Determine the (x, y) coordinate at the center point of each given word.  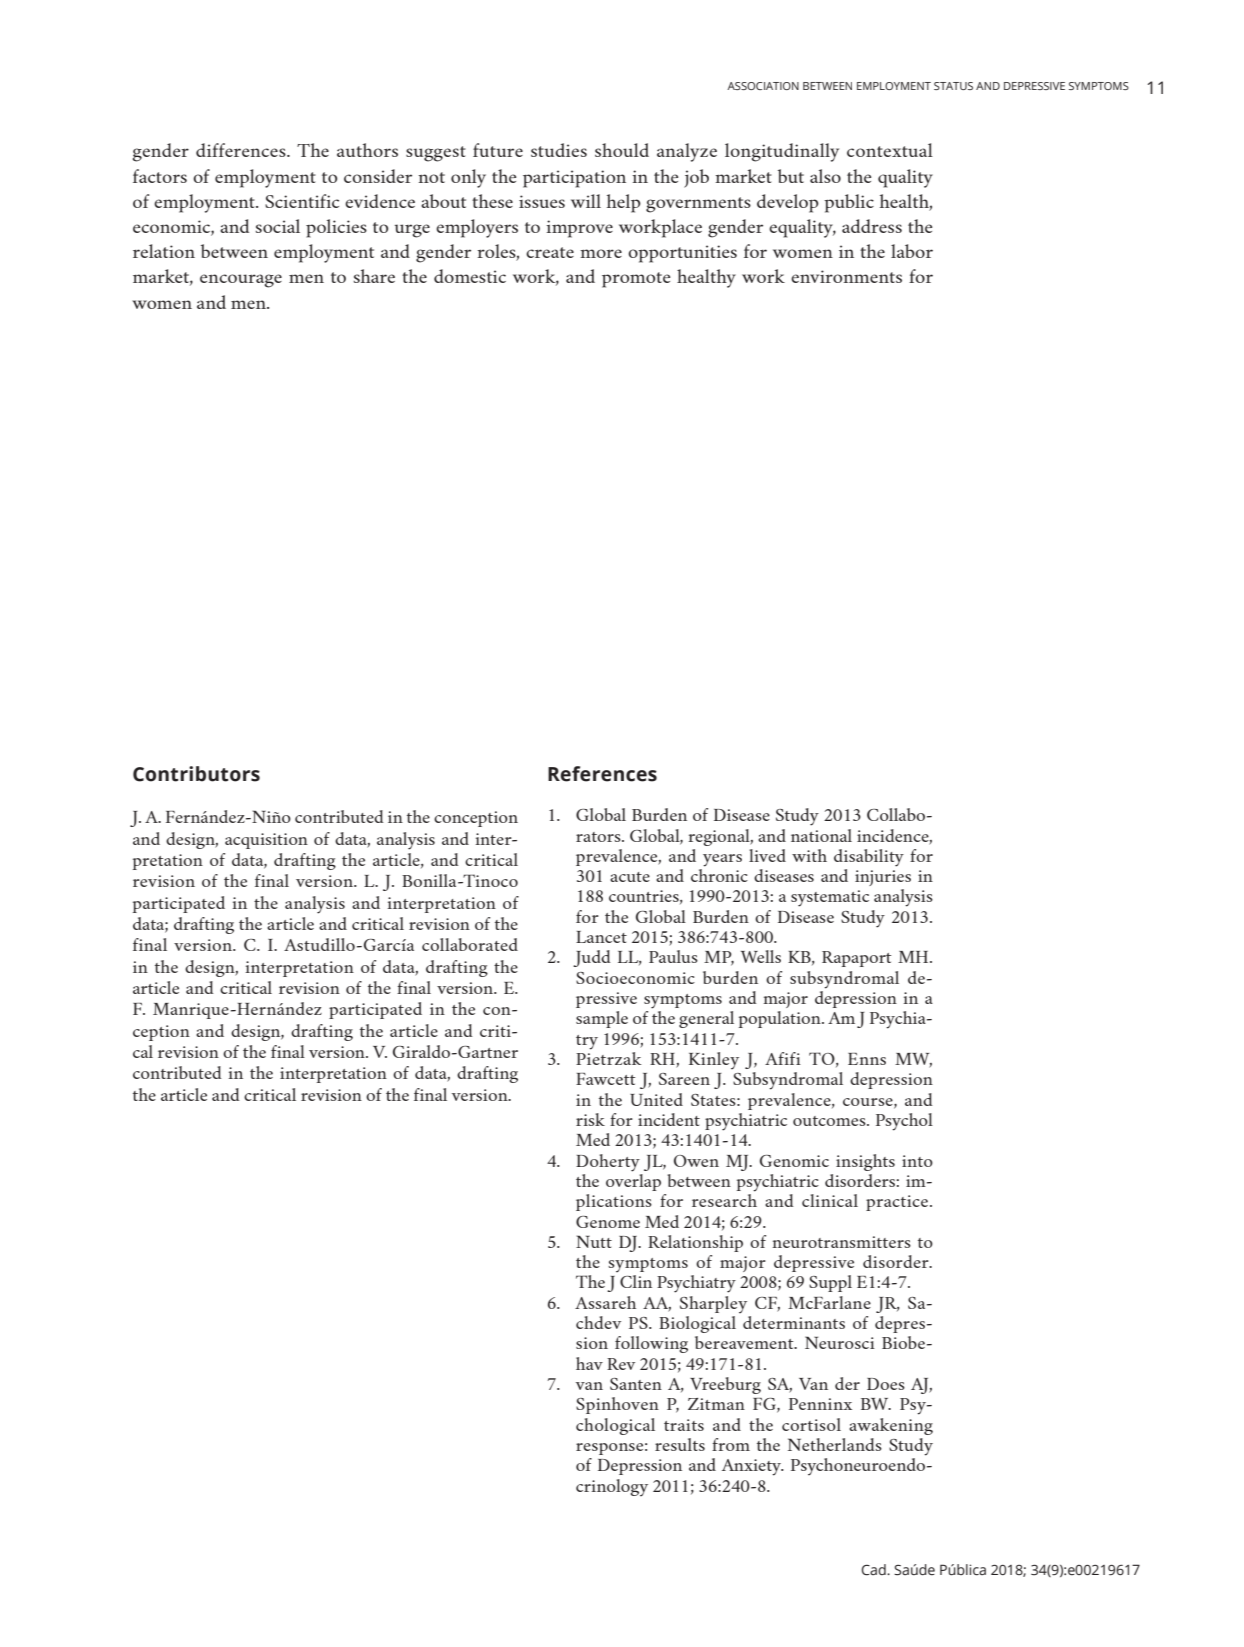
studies (559, 150)
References (602, 774)
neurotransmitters (841, 1242)
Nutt (594, 1241)
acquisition (266, 841)
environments (846, 276)
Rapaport (856, 959)
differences (242, 150)
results (680, 1444)
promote (636, 280)
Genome (608, 1222)
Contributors (196, 774)
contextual (890, 150)
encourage (241, 281)
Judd (592, 958)
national (821, 835)
